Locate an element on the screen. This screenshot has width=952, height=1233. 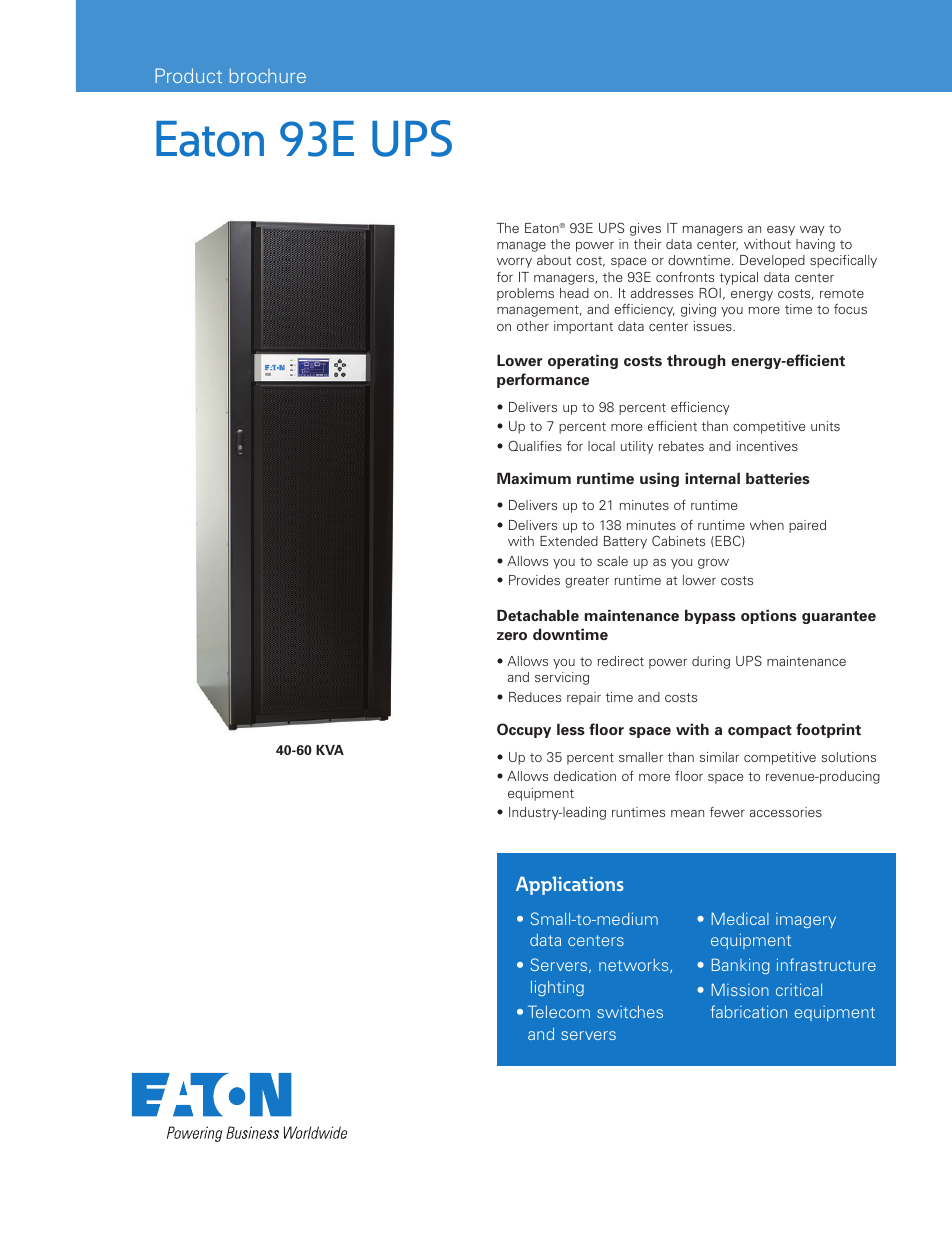
KVA is located at coordinates (330, 750).
